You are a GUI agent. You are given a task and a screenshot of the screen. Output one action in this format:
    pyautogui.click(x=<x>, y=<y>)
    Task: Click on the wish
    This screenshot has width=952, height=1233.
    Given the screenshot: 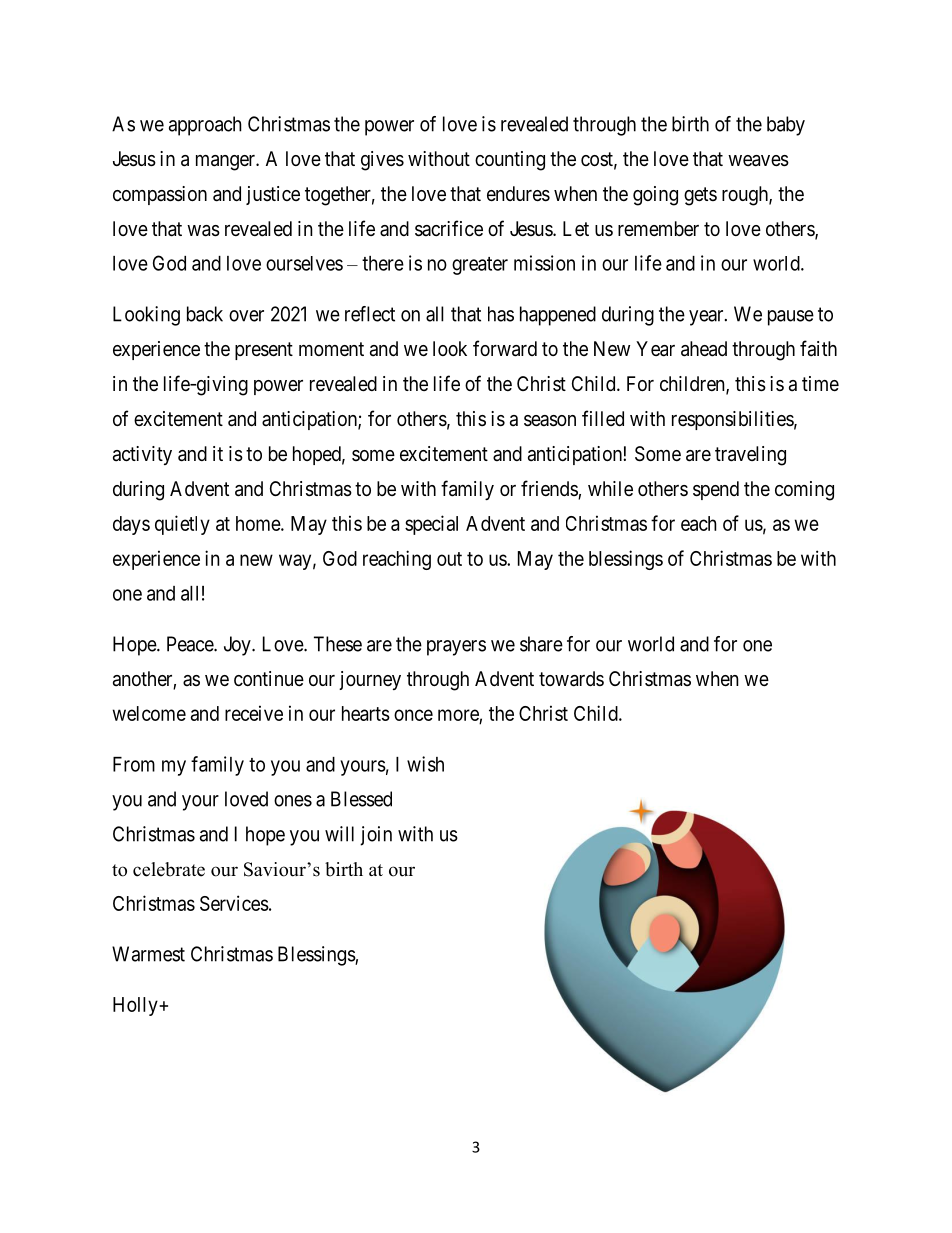 What is the action you would take?
    pyautogui.click(x=425, y=764)
